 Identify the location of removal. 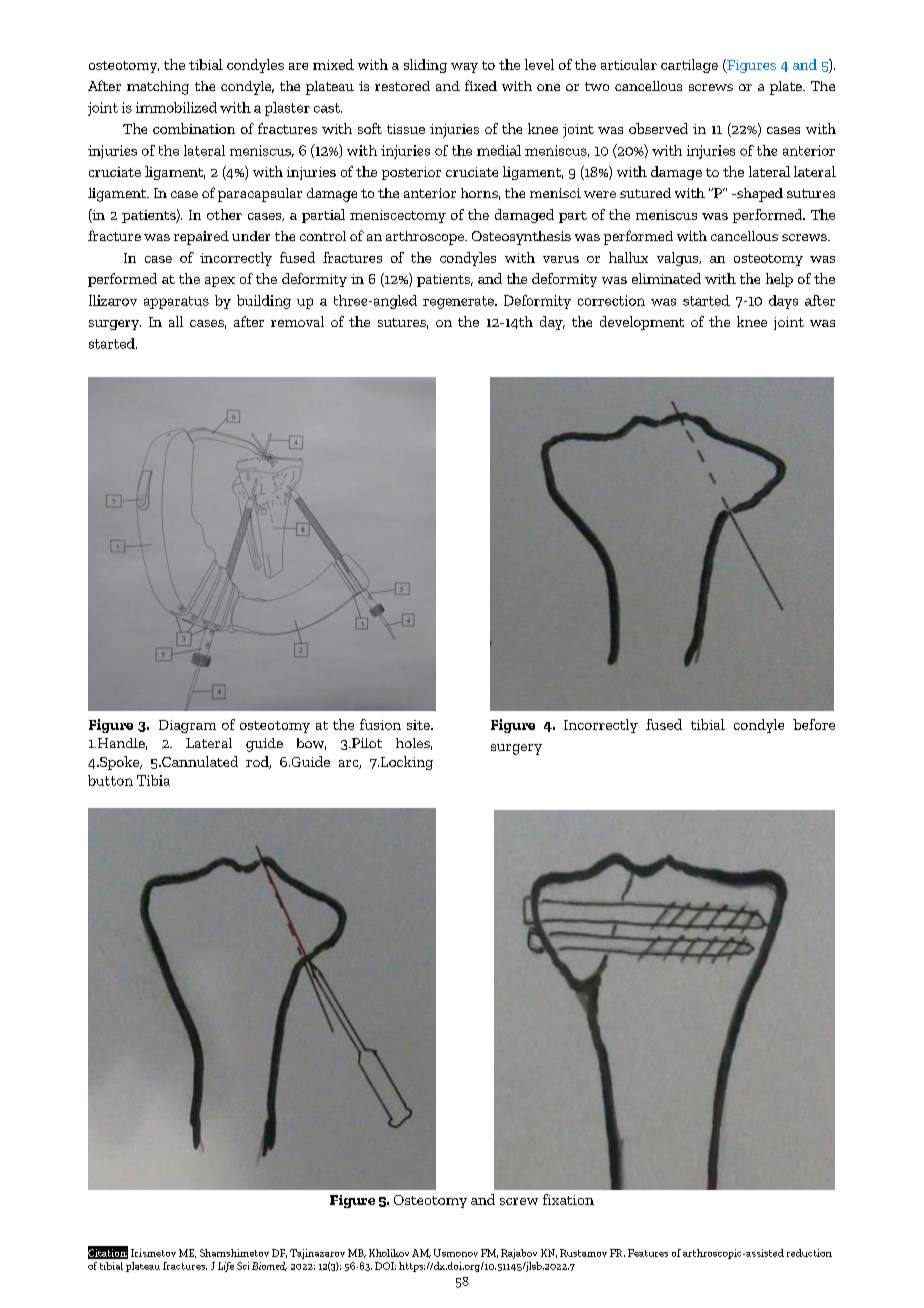
(297, 321).
